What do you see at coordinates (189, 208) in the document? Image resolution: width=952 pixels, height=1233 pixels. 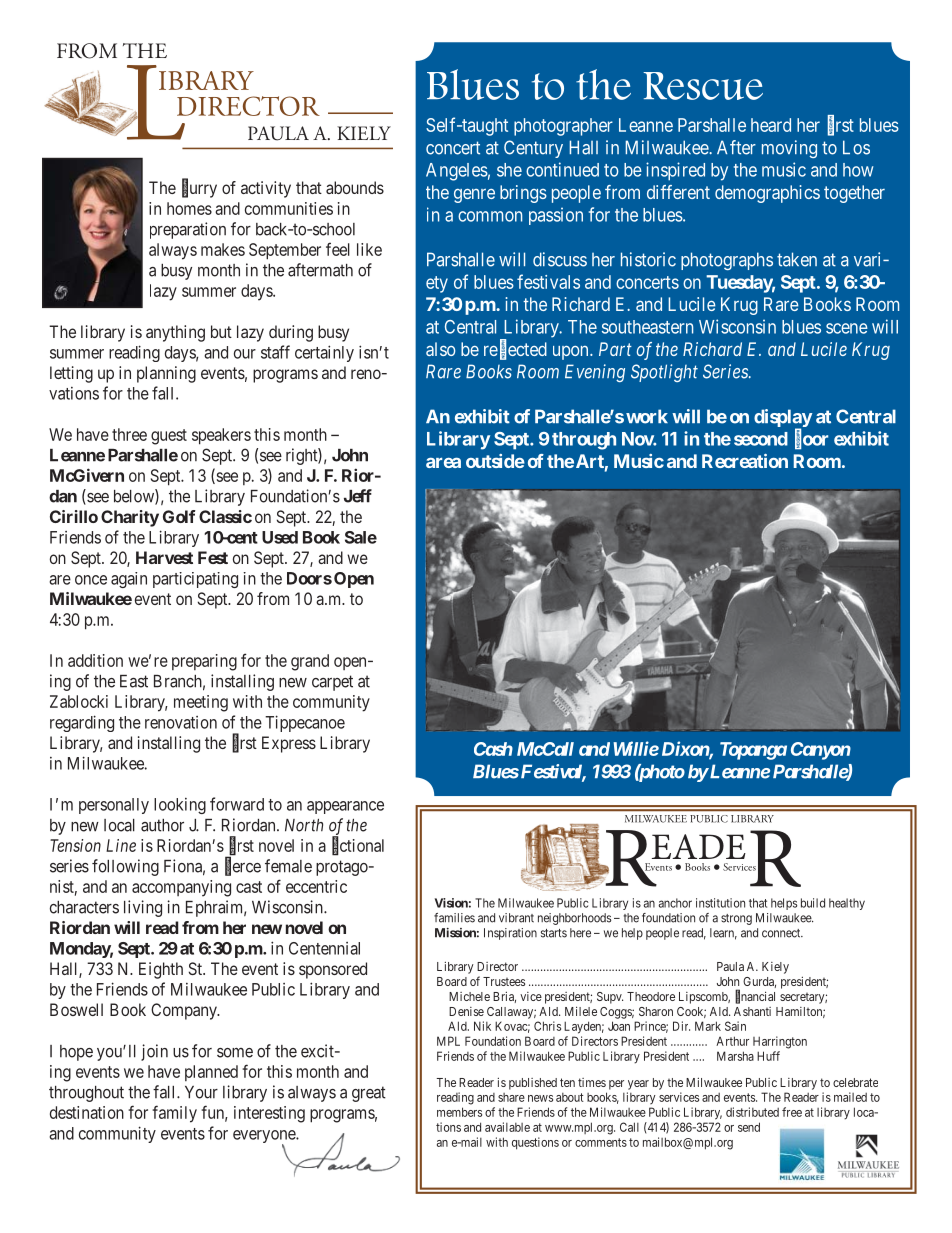 I see `homes` at bounding box center [189, 208].
